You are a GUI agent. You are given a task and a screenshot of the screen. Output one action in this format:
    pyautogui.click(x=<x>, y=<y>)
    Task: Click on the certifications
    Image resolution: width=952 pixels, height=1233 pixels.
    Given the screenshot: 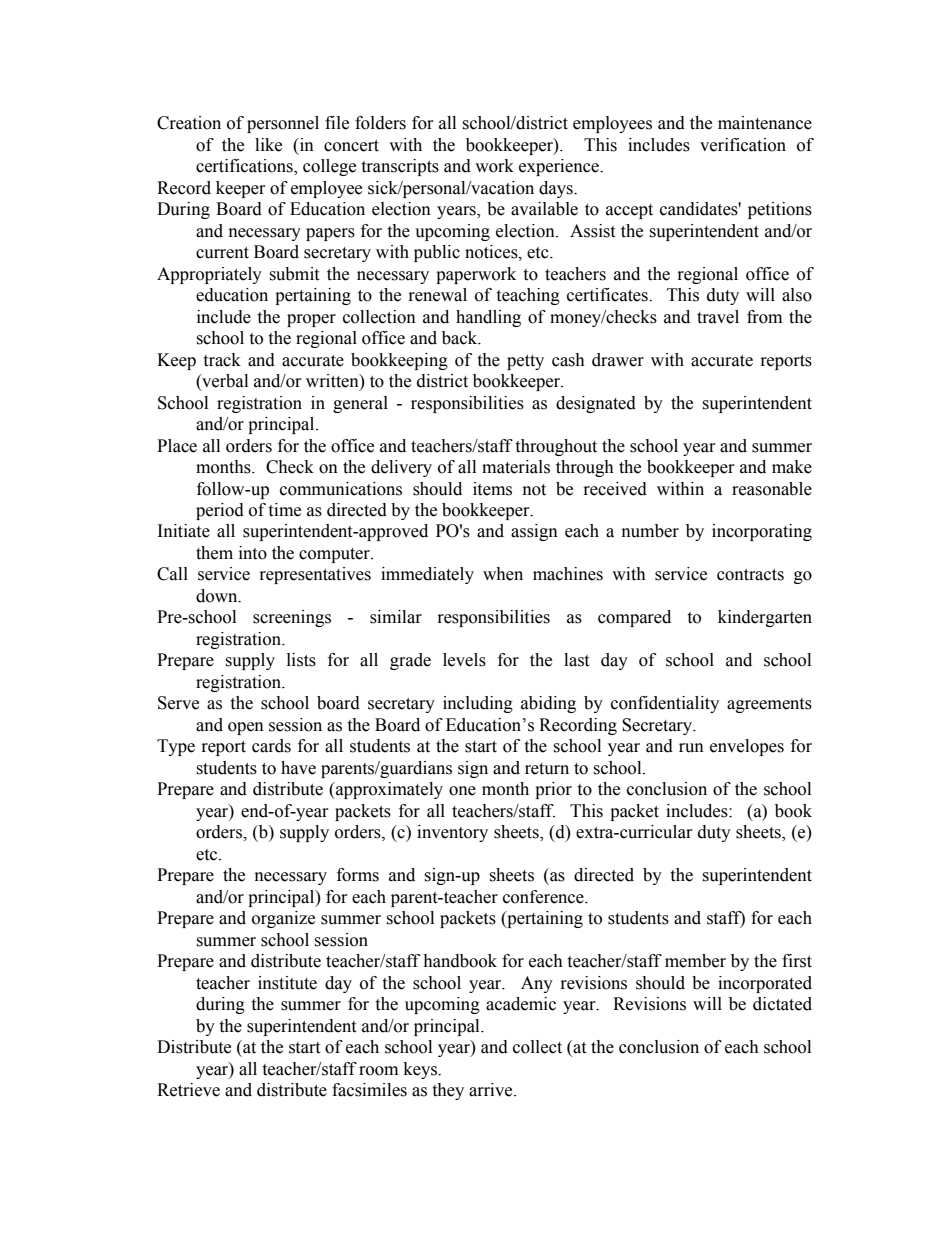 What is the action you would take?
    pyautogui.click(x=245, y=167)
